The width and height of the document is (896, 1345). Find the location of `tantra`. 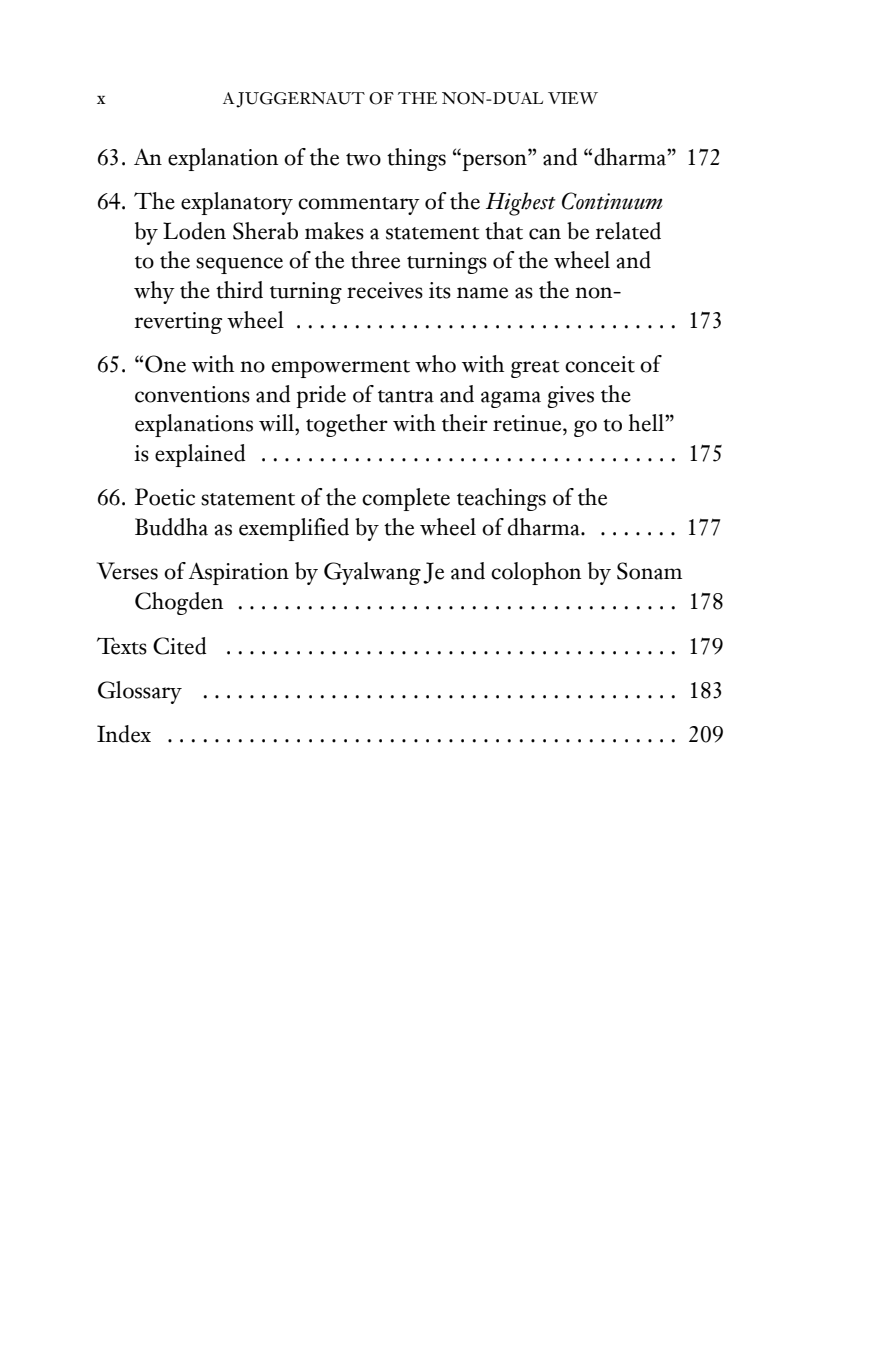

tantra is located at coordinates (406, 396).
